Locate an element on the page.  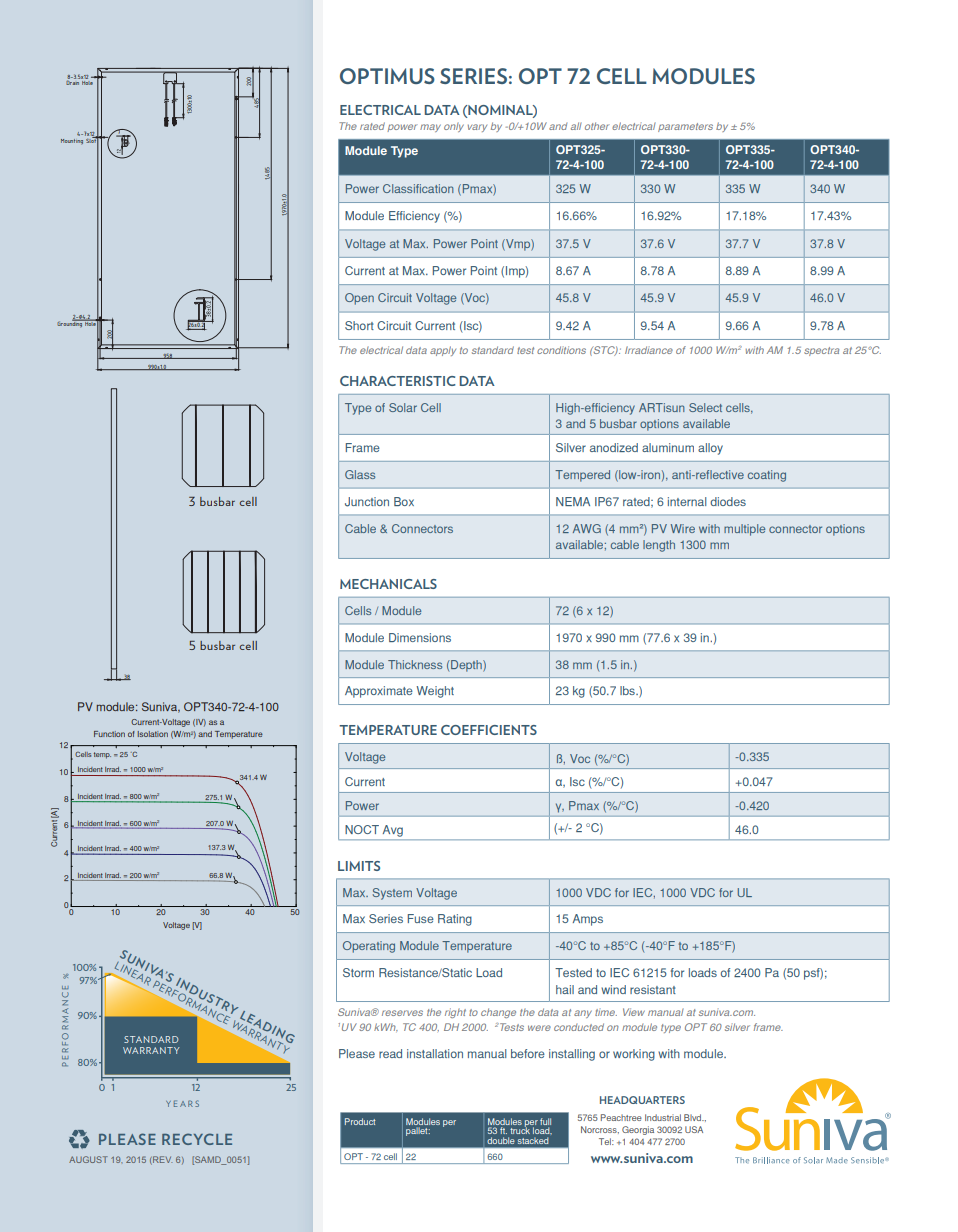
only is located at coordinates (454, 127).
